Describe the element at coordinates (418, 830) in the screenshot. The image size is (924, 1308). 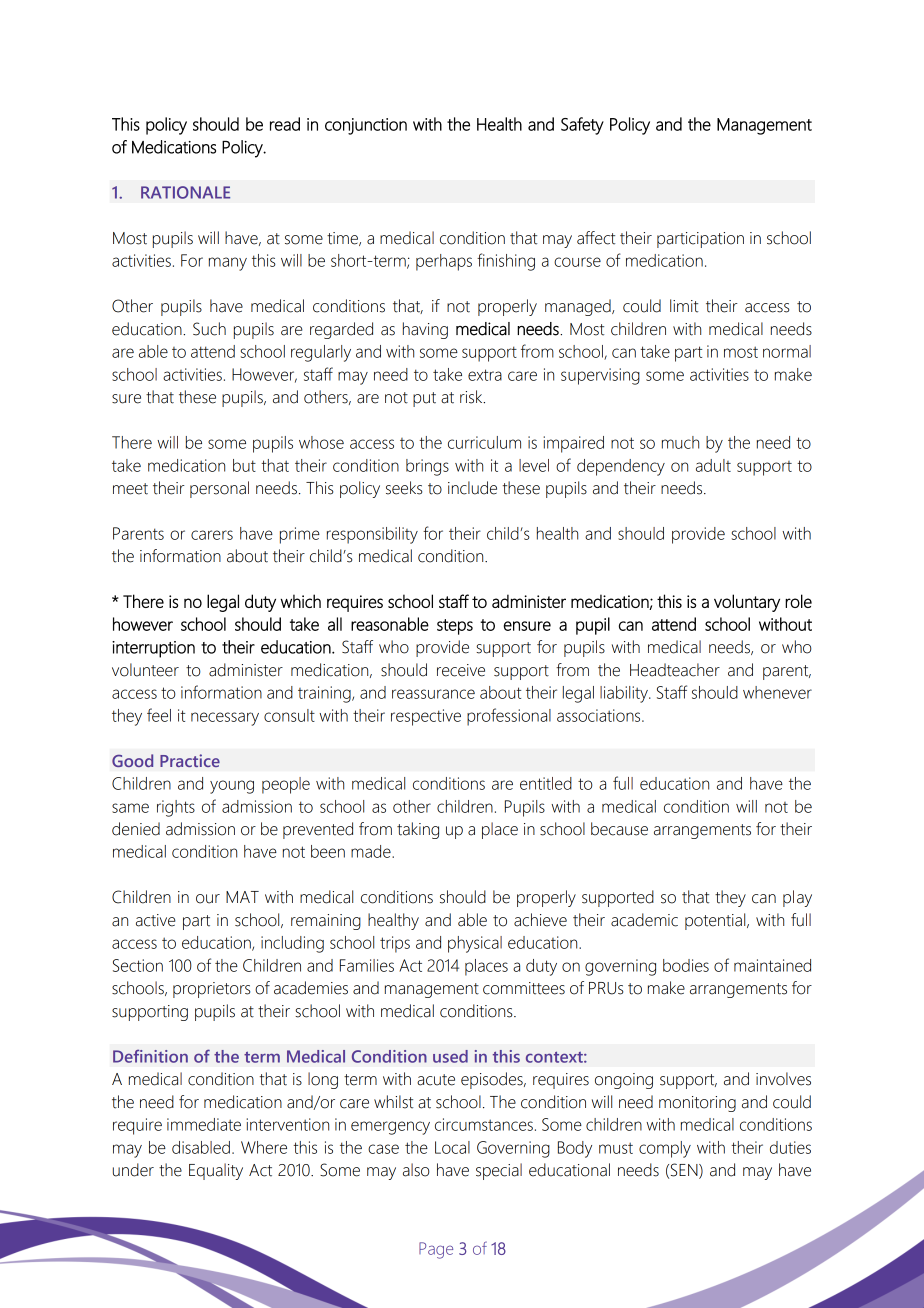
I see `taking` at that location.
